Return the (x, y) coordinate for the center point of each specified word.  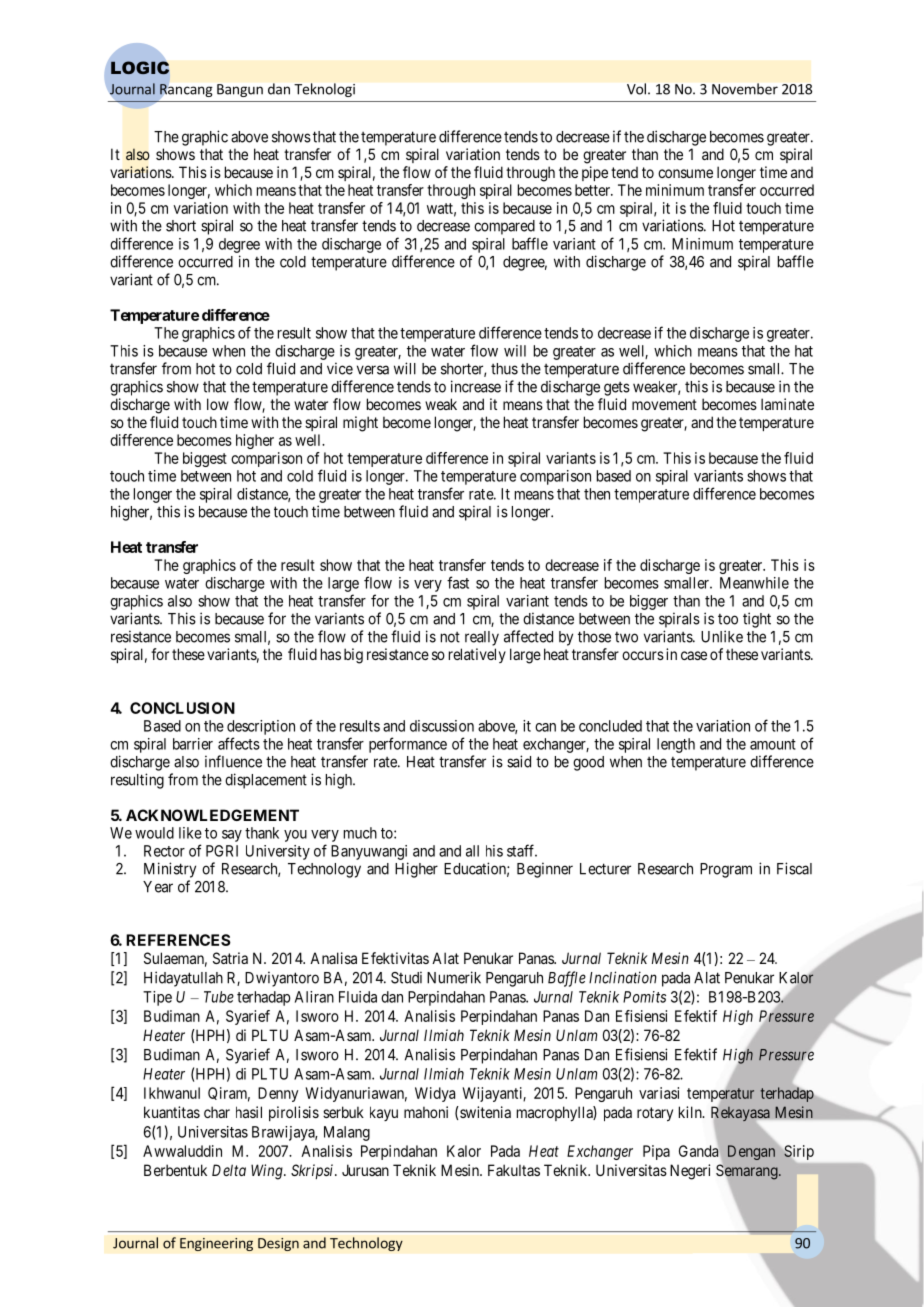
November (745, 89)
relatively (477, 655)
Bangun (240, 90)
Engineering (216, 1244)
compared (504, 227)
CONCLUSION (182, 708)
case (694, 655)
